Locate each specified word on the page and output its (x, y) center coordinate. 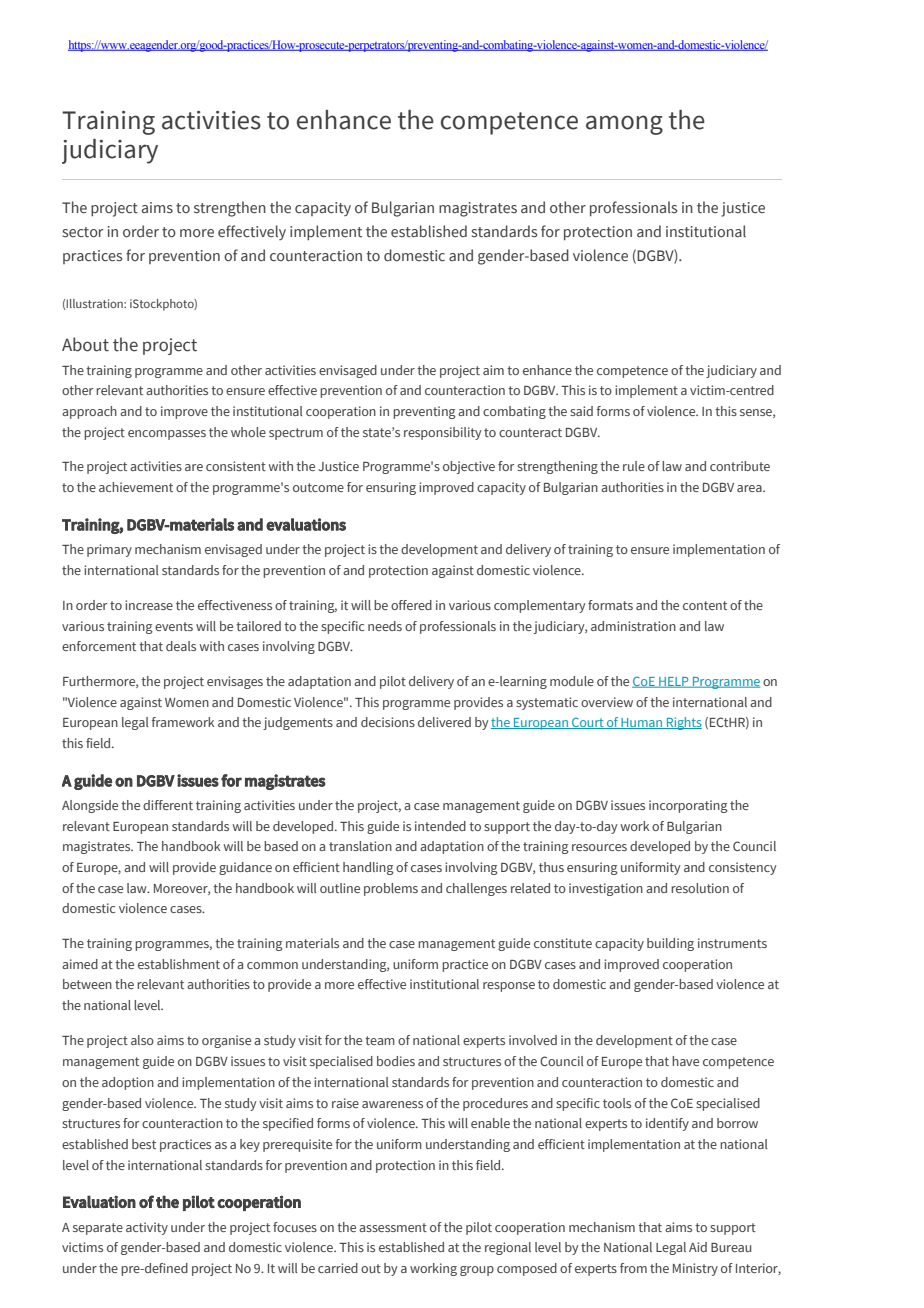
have (685, 1061)
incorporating (688, 806)
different (168, 805)
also (142, 1040)
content (705, 605)
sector (82, 232)
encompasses (167, 435)
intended (440, 826)
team (380, 1040)
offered (411, 605)
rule (634, 466)
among (624, 125)
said (581, 411)
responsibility (442, 433)
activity (147, 1228)
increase (149, 605)
